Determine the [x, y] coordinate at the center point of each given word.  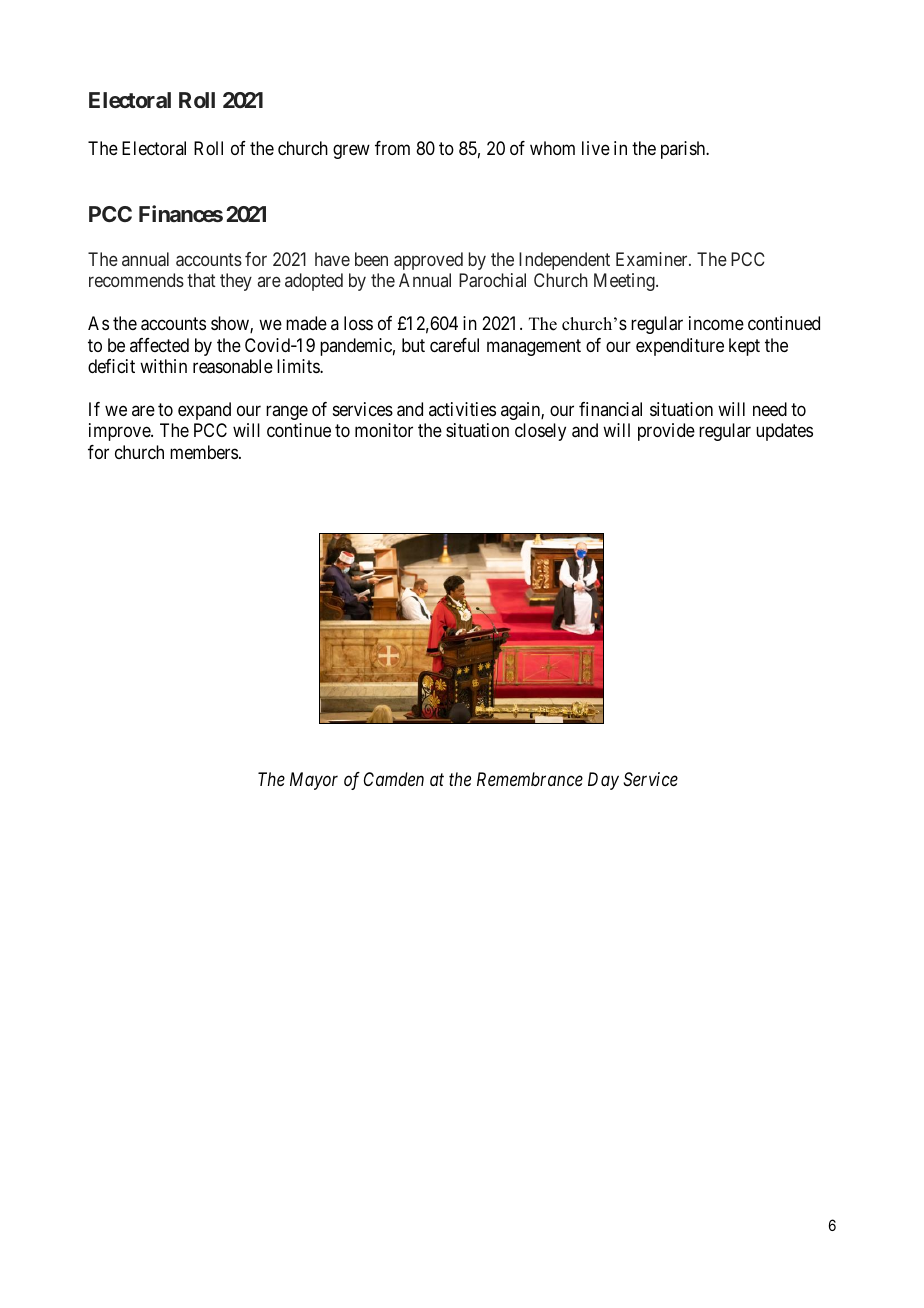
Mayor [314, 781]
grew [351, 151]
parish [684, 150]
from [392, 148]
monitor [384, 430]
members [204, 452]
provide [666, 432]
